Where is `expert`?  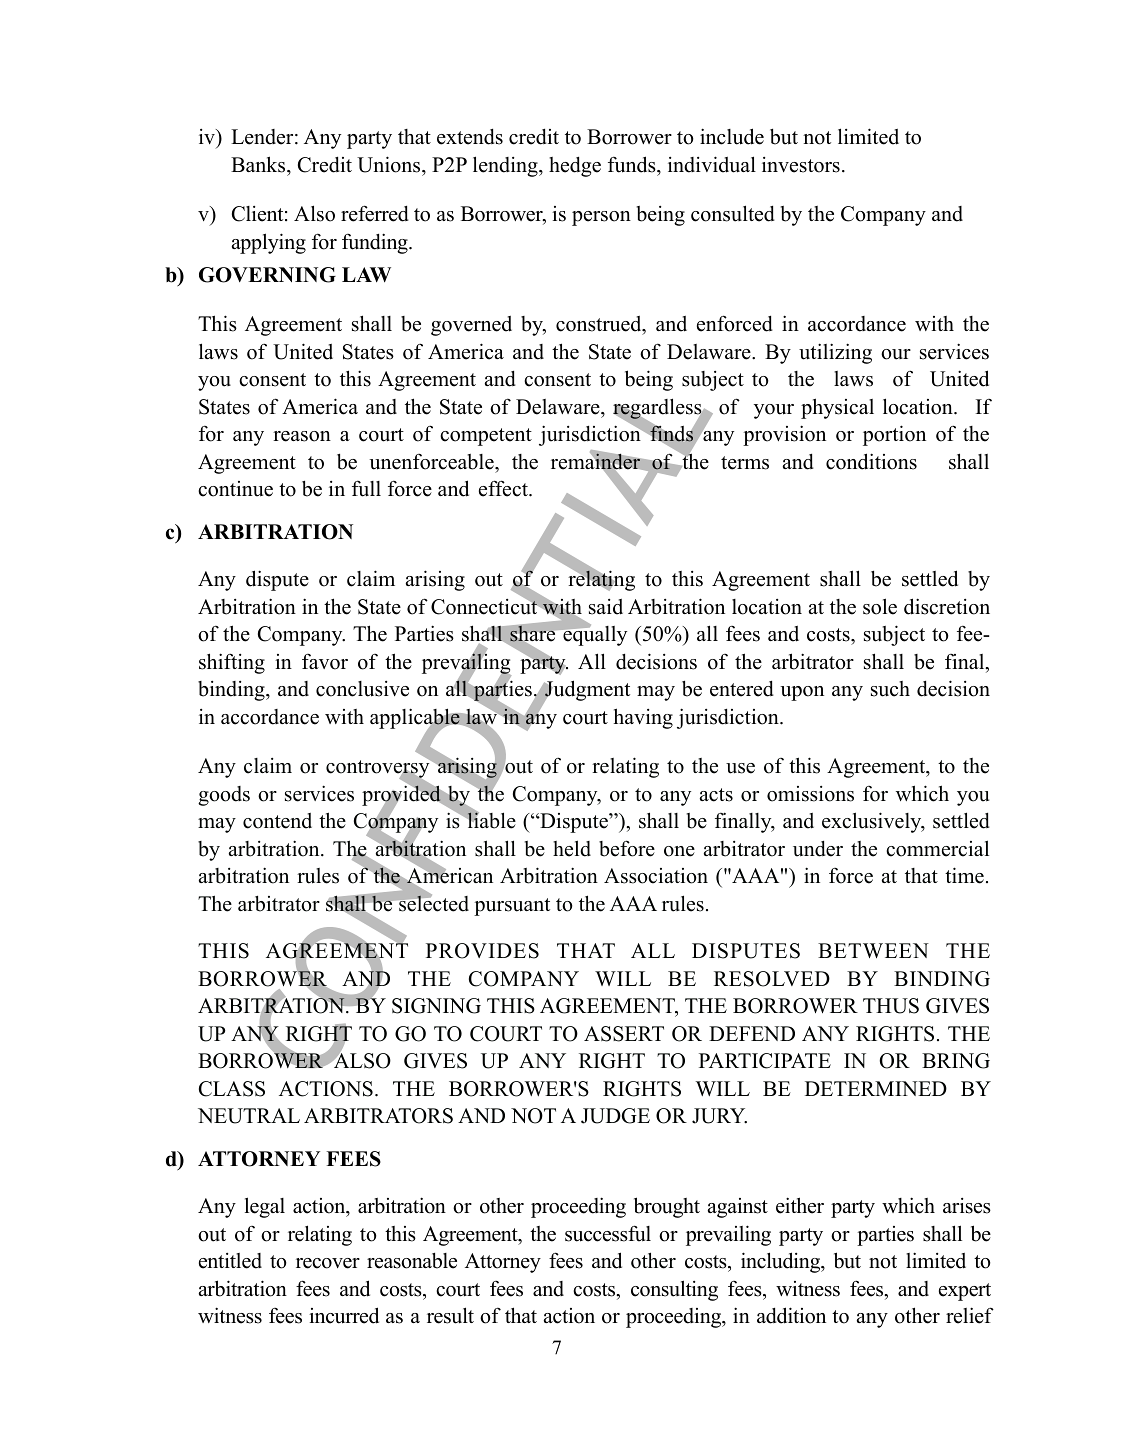 expert is located at coordinates (965, 1292).
